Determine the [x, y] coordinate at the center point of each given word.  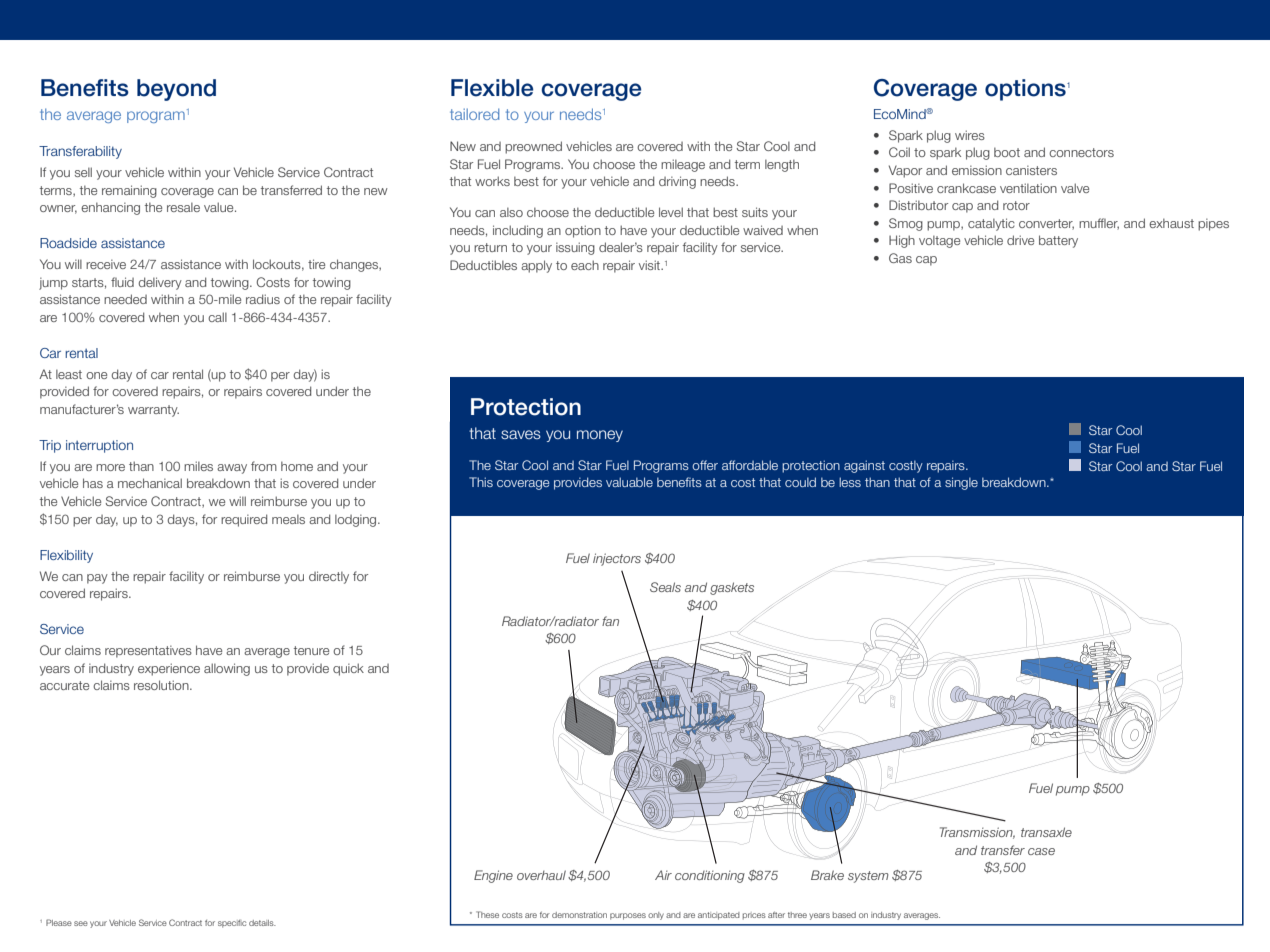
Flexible [492, 88]
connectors [1081, 152]
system [868, 877]
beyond [176, 90]
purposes [628, 916]
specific [232, 924]
